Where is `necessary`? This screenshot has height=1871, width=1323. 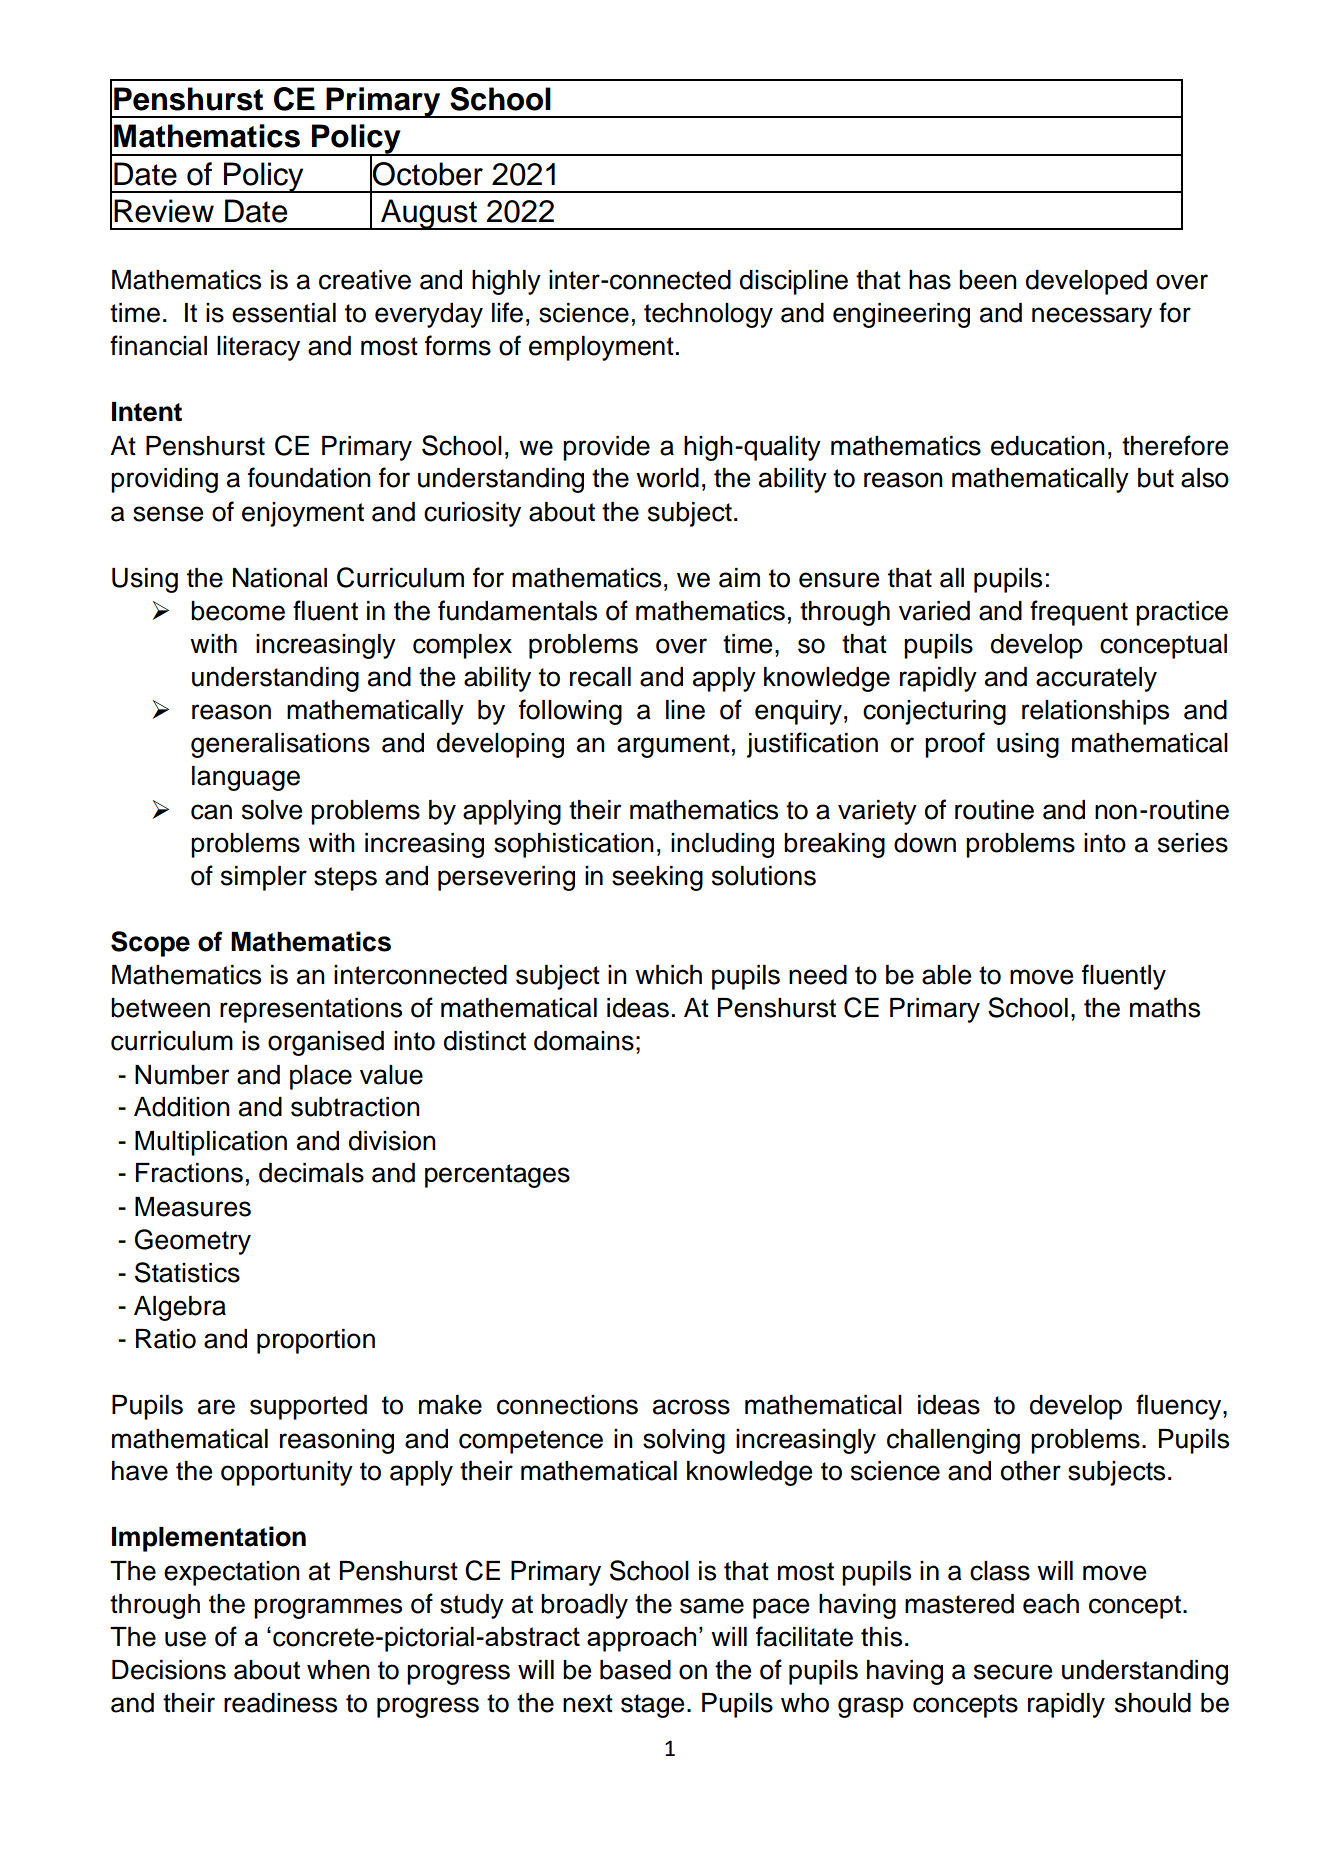
necessary is located at coordinates (1092, 317).
